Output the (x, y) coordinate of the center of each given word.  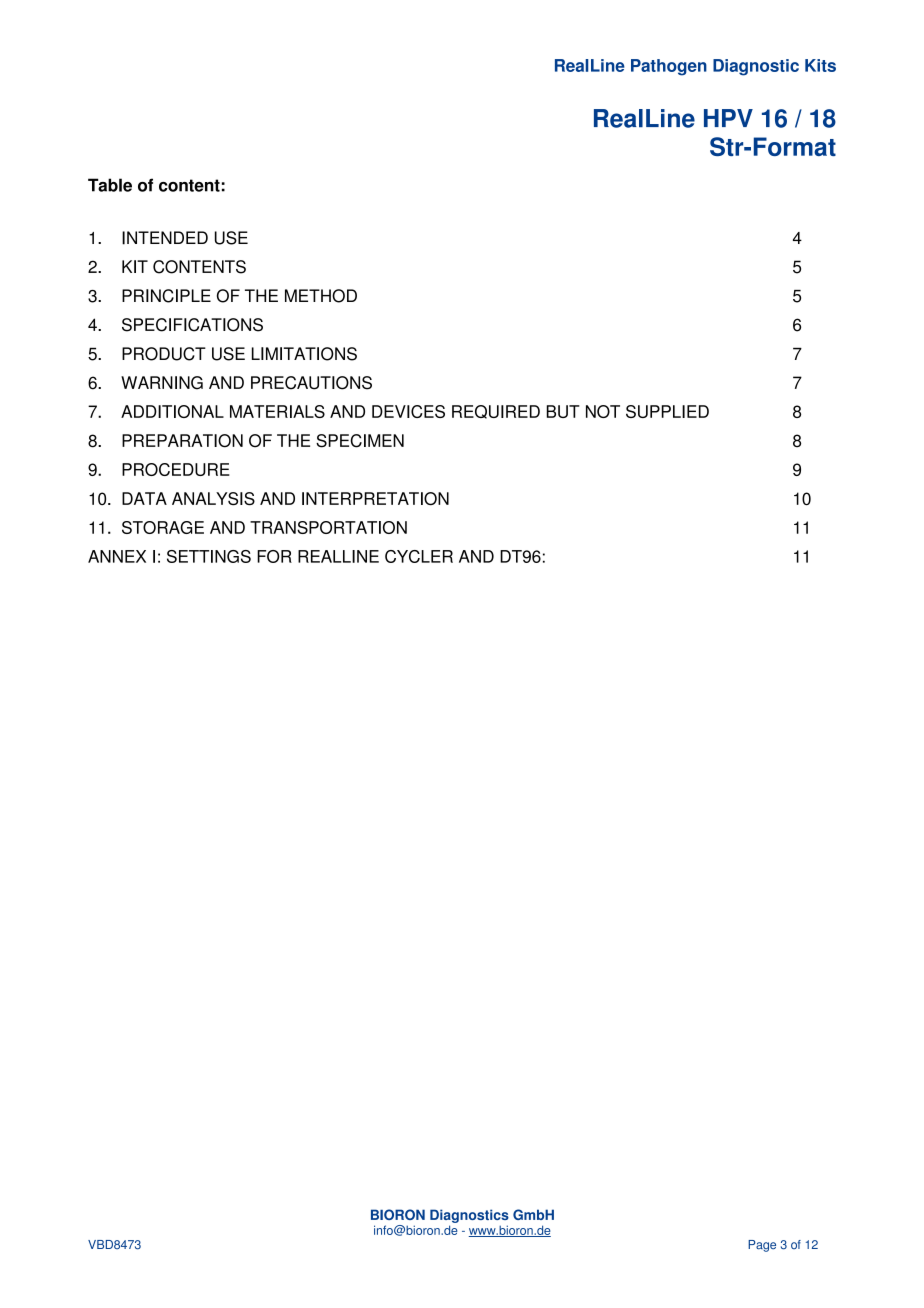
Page (762, 1246)
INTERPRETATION (375, 499)
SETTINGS (209, 556)
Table (110, 185)
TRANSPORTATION (328, 527)
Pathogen (669, 67)
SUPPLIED (667, 411)
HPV (728, 118)
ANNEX (117, 556)
